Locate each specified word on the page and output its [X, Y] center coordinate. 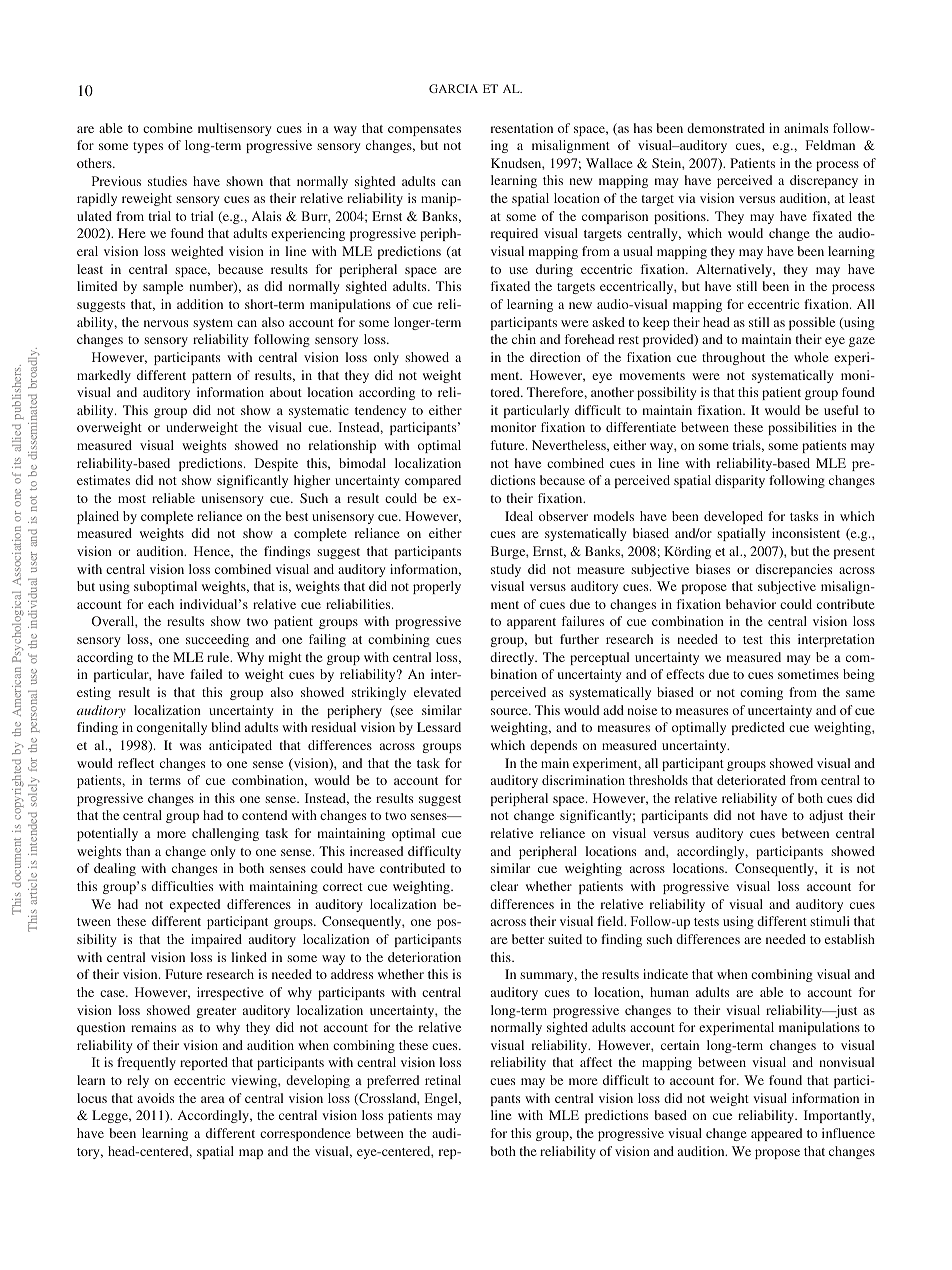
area [213, 1099]
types [148, 147]
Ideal [519, 516]
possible [812, 323]
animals [806, 128]
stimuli [830, 921]
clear [504, 886]
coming [761, 693]
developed [733, 517]
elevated [437, 692]
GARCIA [453, 88]
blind [226, 727]
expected [195, 905]
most [132, 499]
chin [524, 339]
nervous [166, 323]
